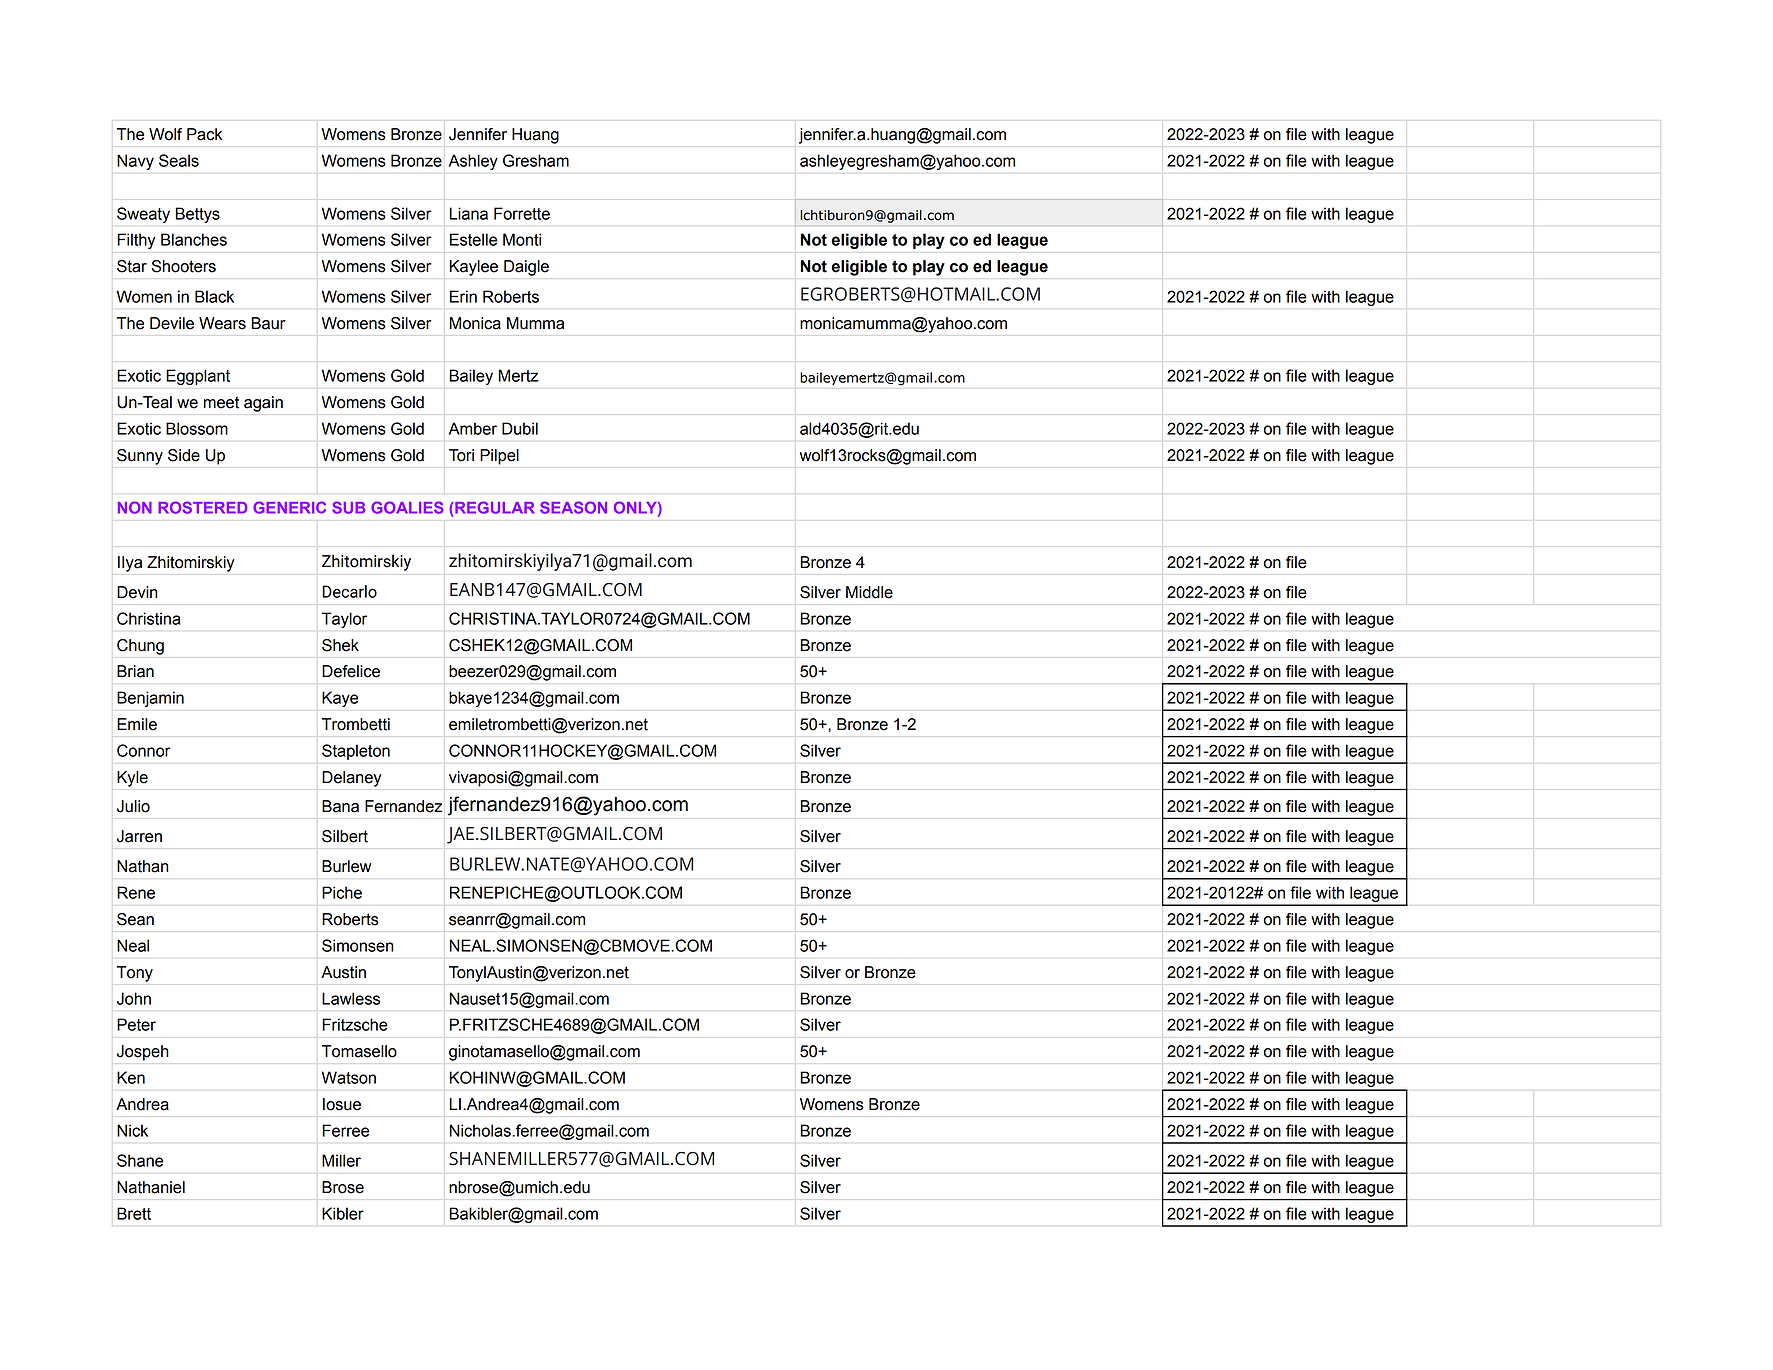  What do you see at coordinates (349, 1077) in the screenshot?
I see `Watson` at bounding box center [349, 1077].
